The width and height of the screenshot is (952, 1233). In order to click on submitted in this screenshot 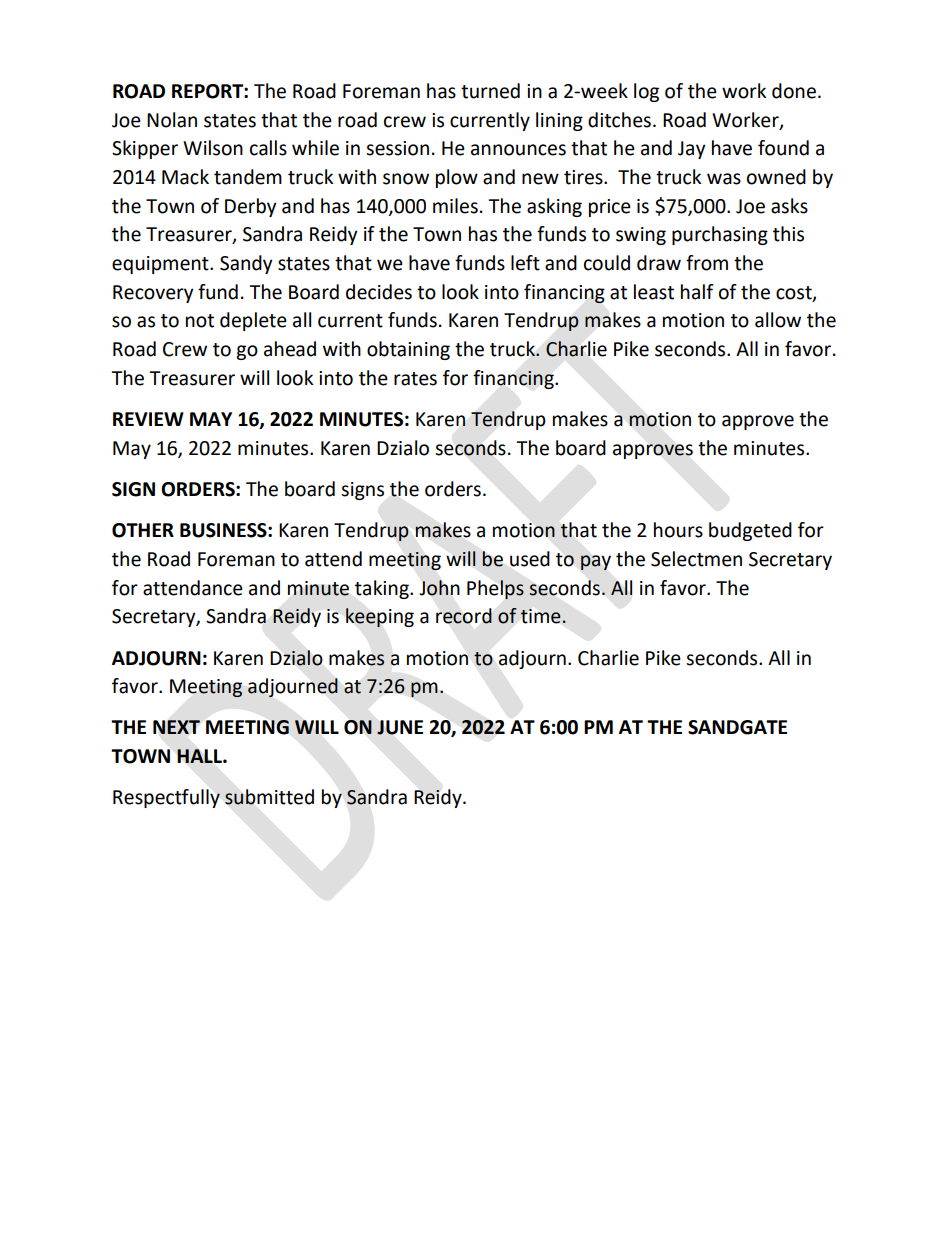, I will do `click(269, 797)`.
